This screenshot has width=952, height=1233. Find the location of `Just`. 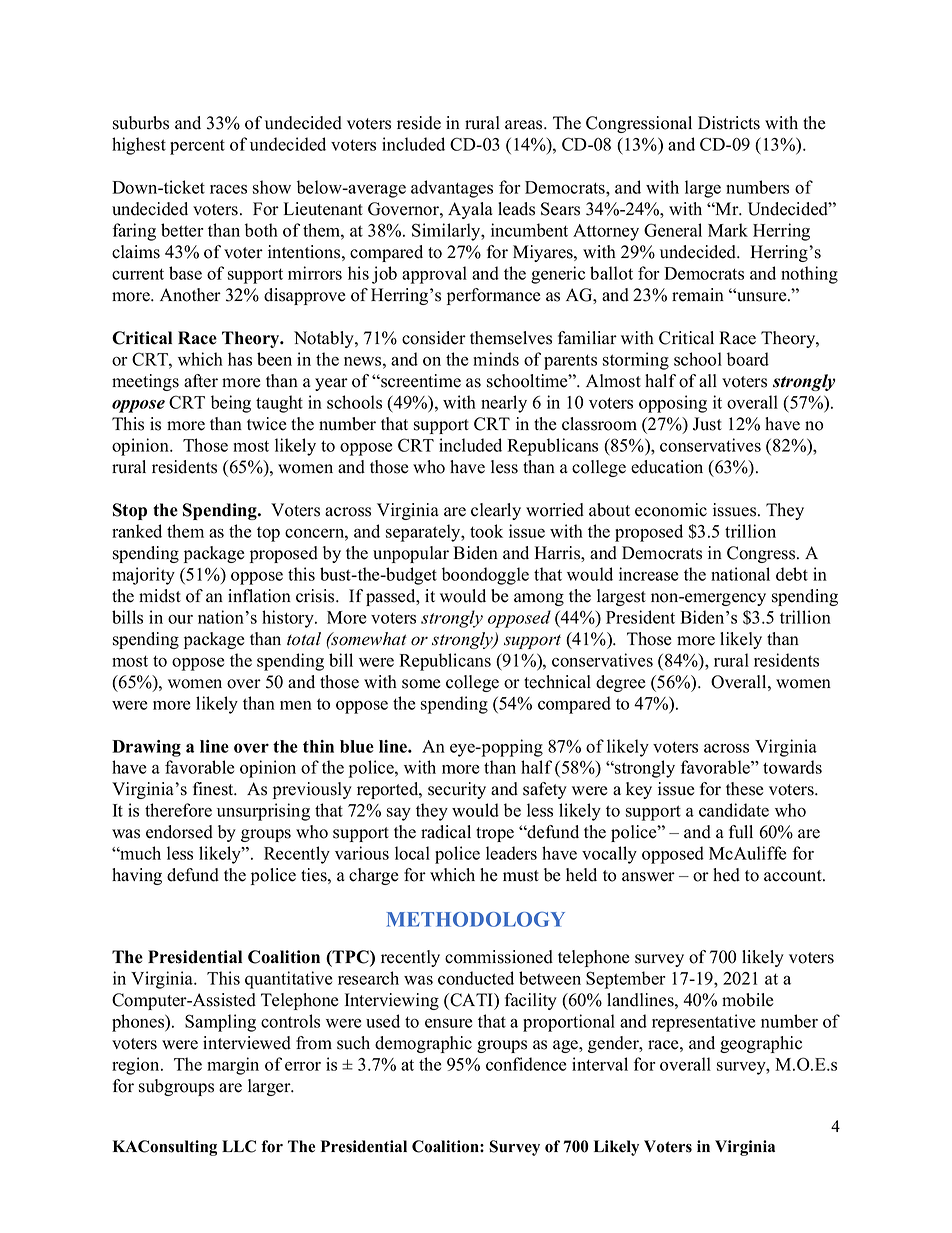

Just is located at coordinates (707, 424).
